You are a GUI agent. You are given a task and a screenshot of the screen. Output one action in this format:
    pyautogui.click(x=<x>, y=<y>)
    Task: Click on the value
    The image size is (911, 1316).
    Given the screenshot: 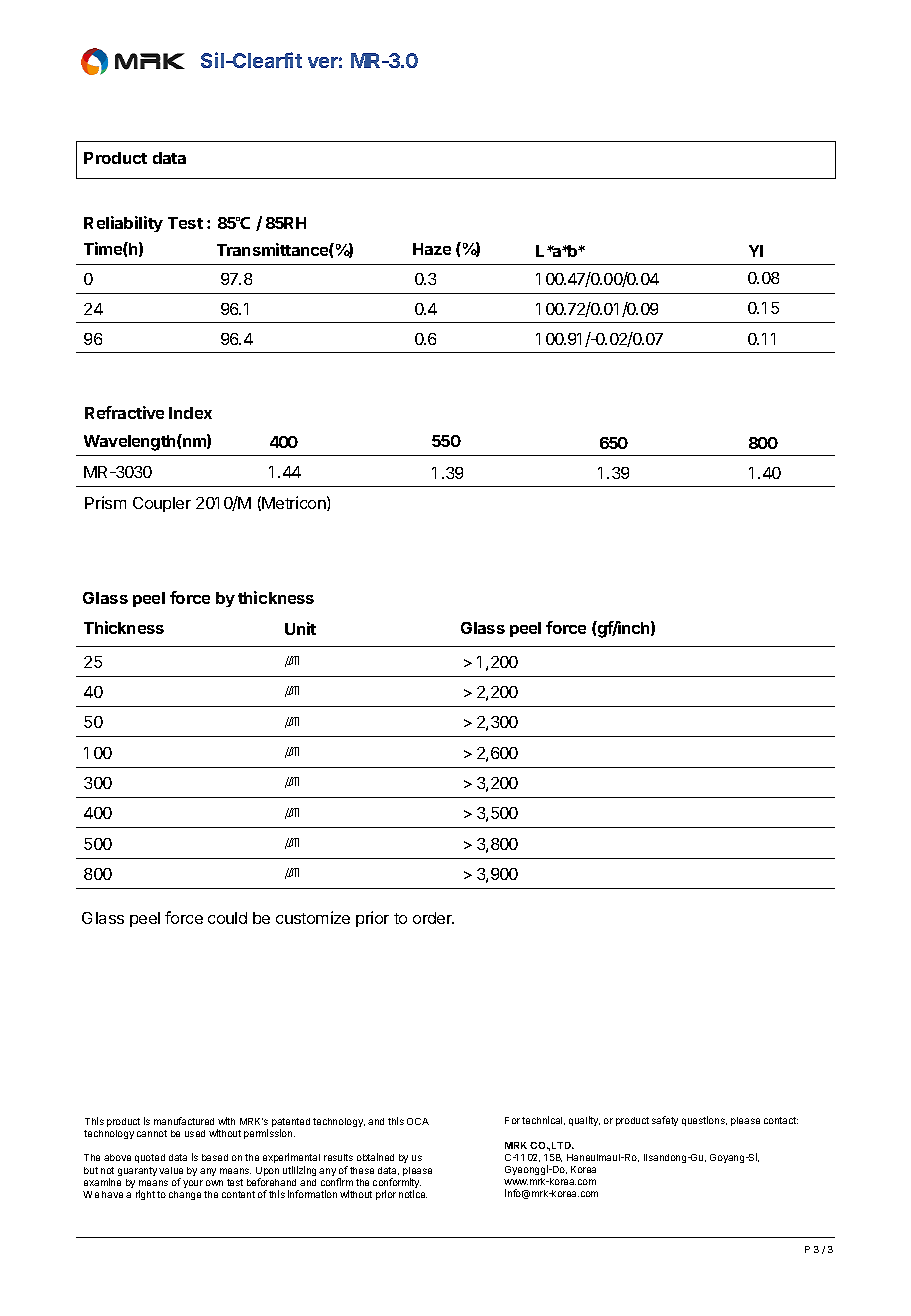 What is the action you would take?
    pyautogui.click(x=171, y=1170)
